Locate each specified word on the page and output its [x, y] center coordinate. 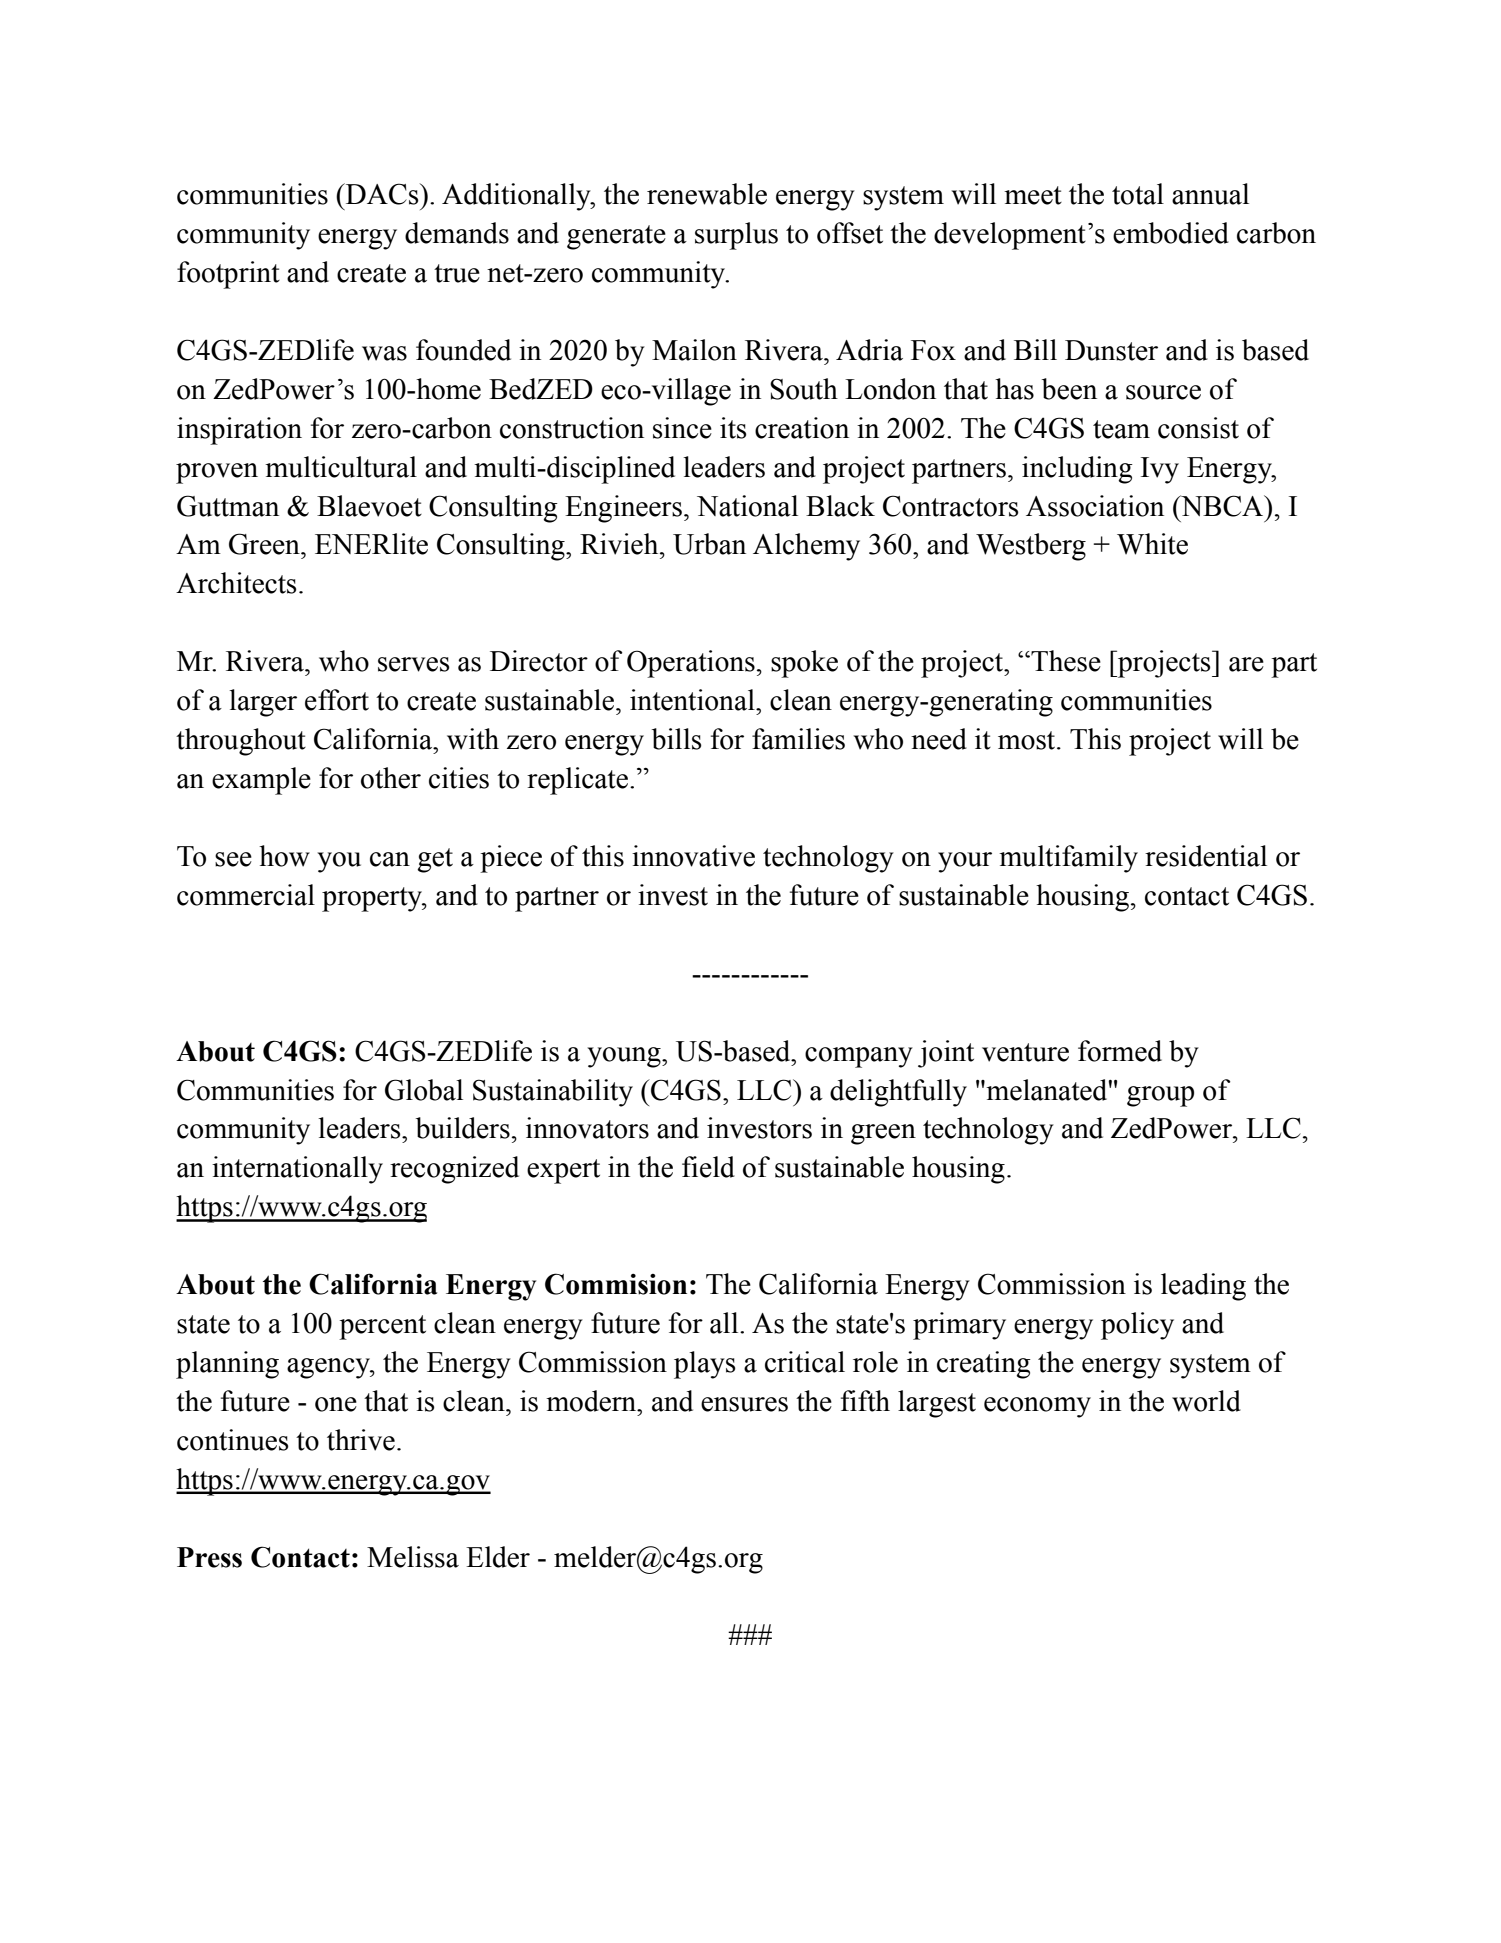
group [1160, 1096]
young [625, 1057]
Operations [691, 664]
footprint [228, 275]
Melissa [413, 1557]
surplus [736, 236]
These [1065, 661]
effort [337, 700]
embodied [1171, 233]
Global [424, 1090]
